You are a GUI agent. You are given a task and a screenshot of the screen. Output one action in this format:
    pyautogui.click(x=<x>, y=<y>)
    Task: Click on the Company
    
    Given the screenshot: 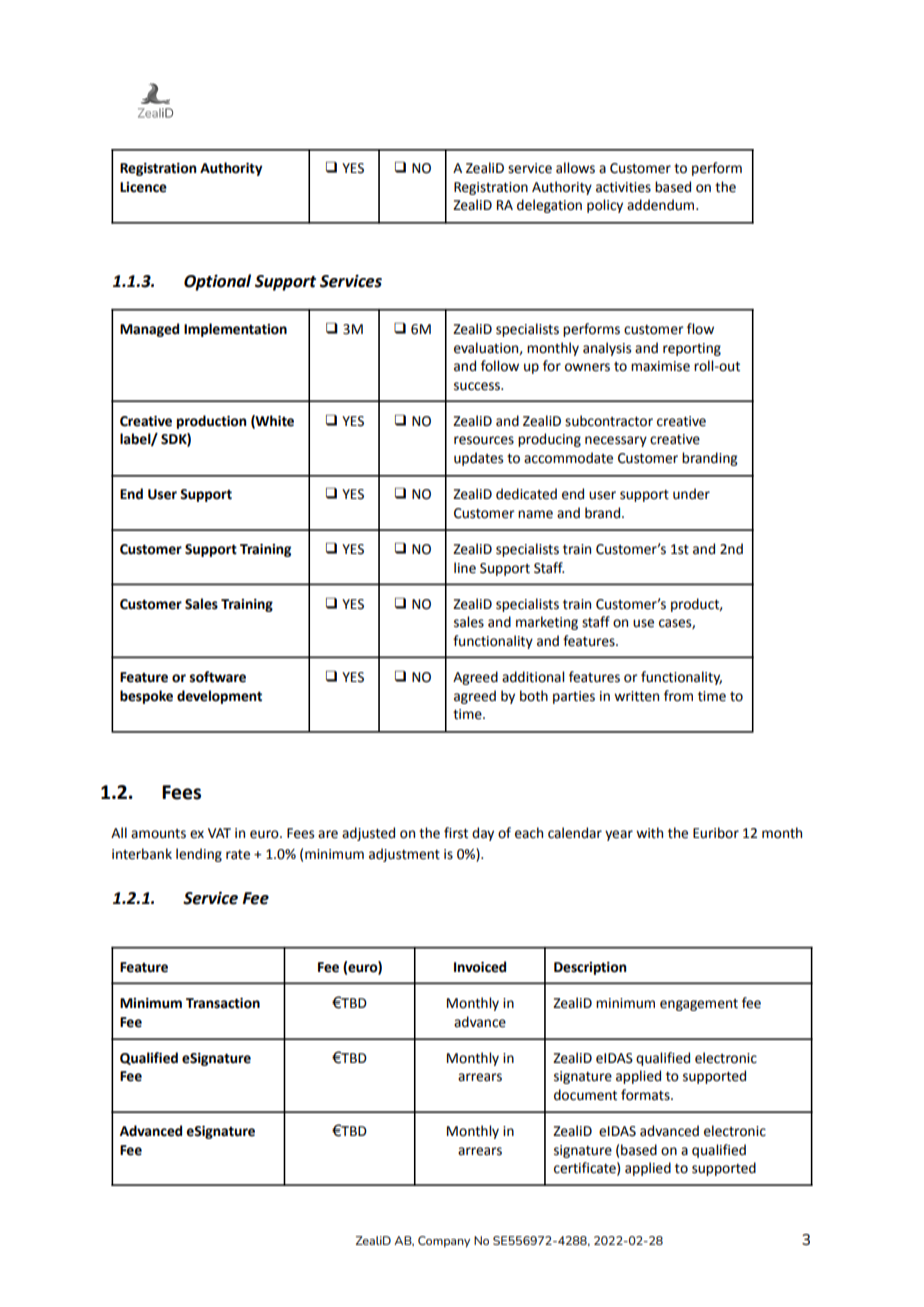 What is the action you would take?
    pyautogui.click(x=444, y=1242)
